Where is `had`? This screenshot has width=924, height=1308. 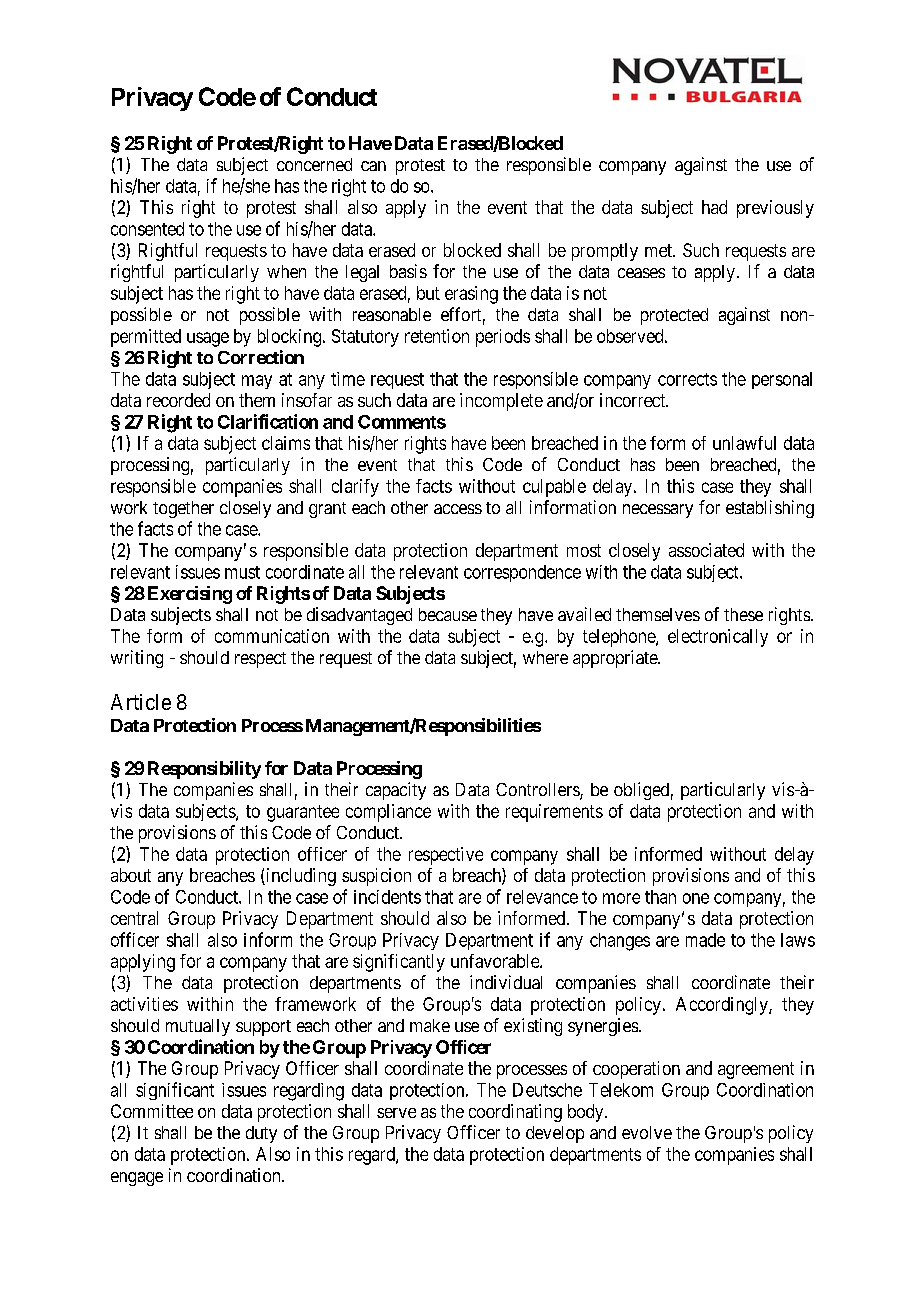
had is located at coordinates (714, 207).
